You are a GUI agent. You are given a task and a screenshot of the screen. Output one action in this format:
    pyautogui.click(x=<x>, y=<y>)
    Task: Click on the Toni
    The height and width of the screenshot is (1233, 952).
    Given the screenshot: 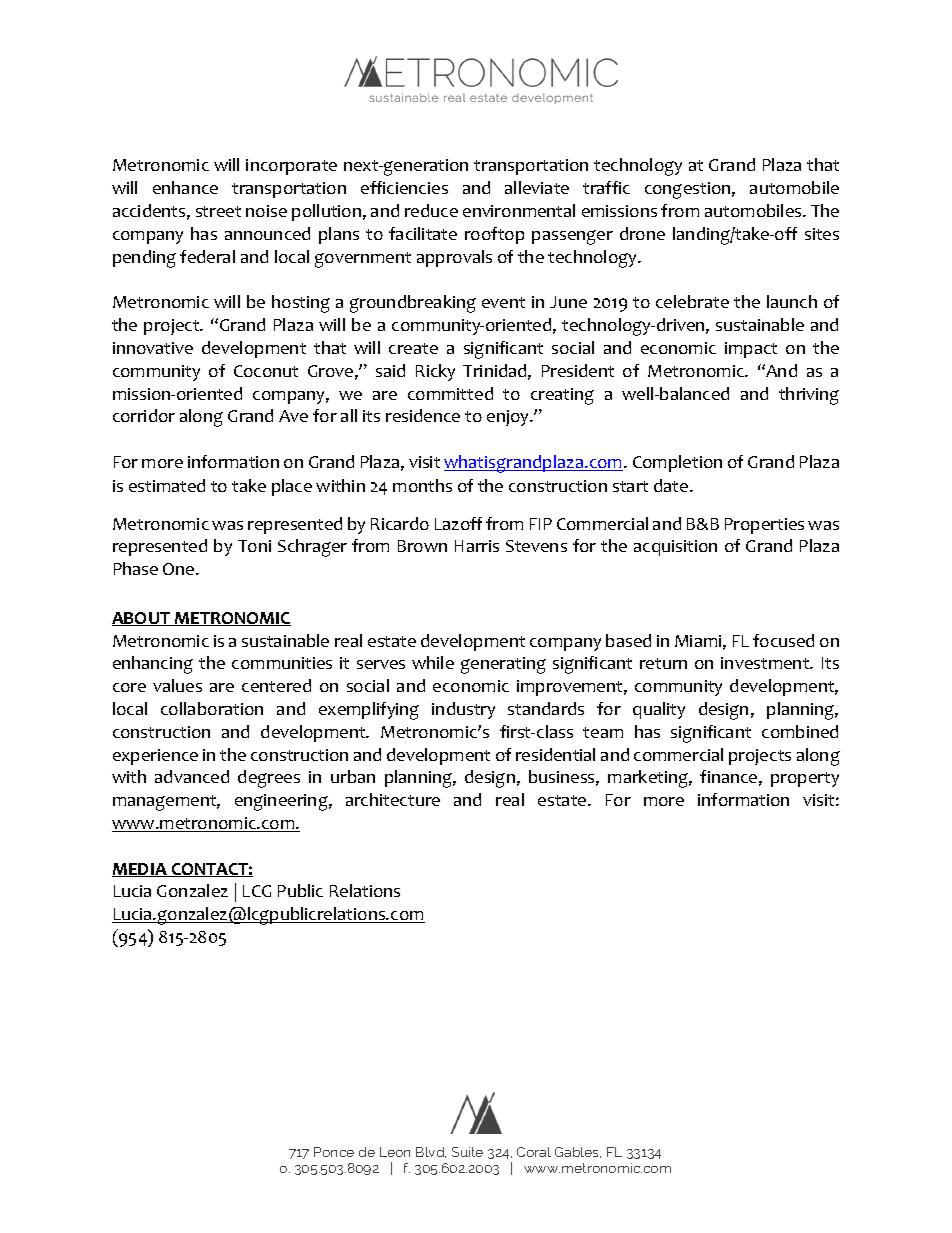 What is the action you would take?
    pyautogui.click(x=254, y=546)
